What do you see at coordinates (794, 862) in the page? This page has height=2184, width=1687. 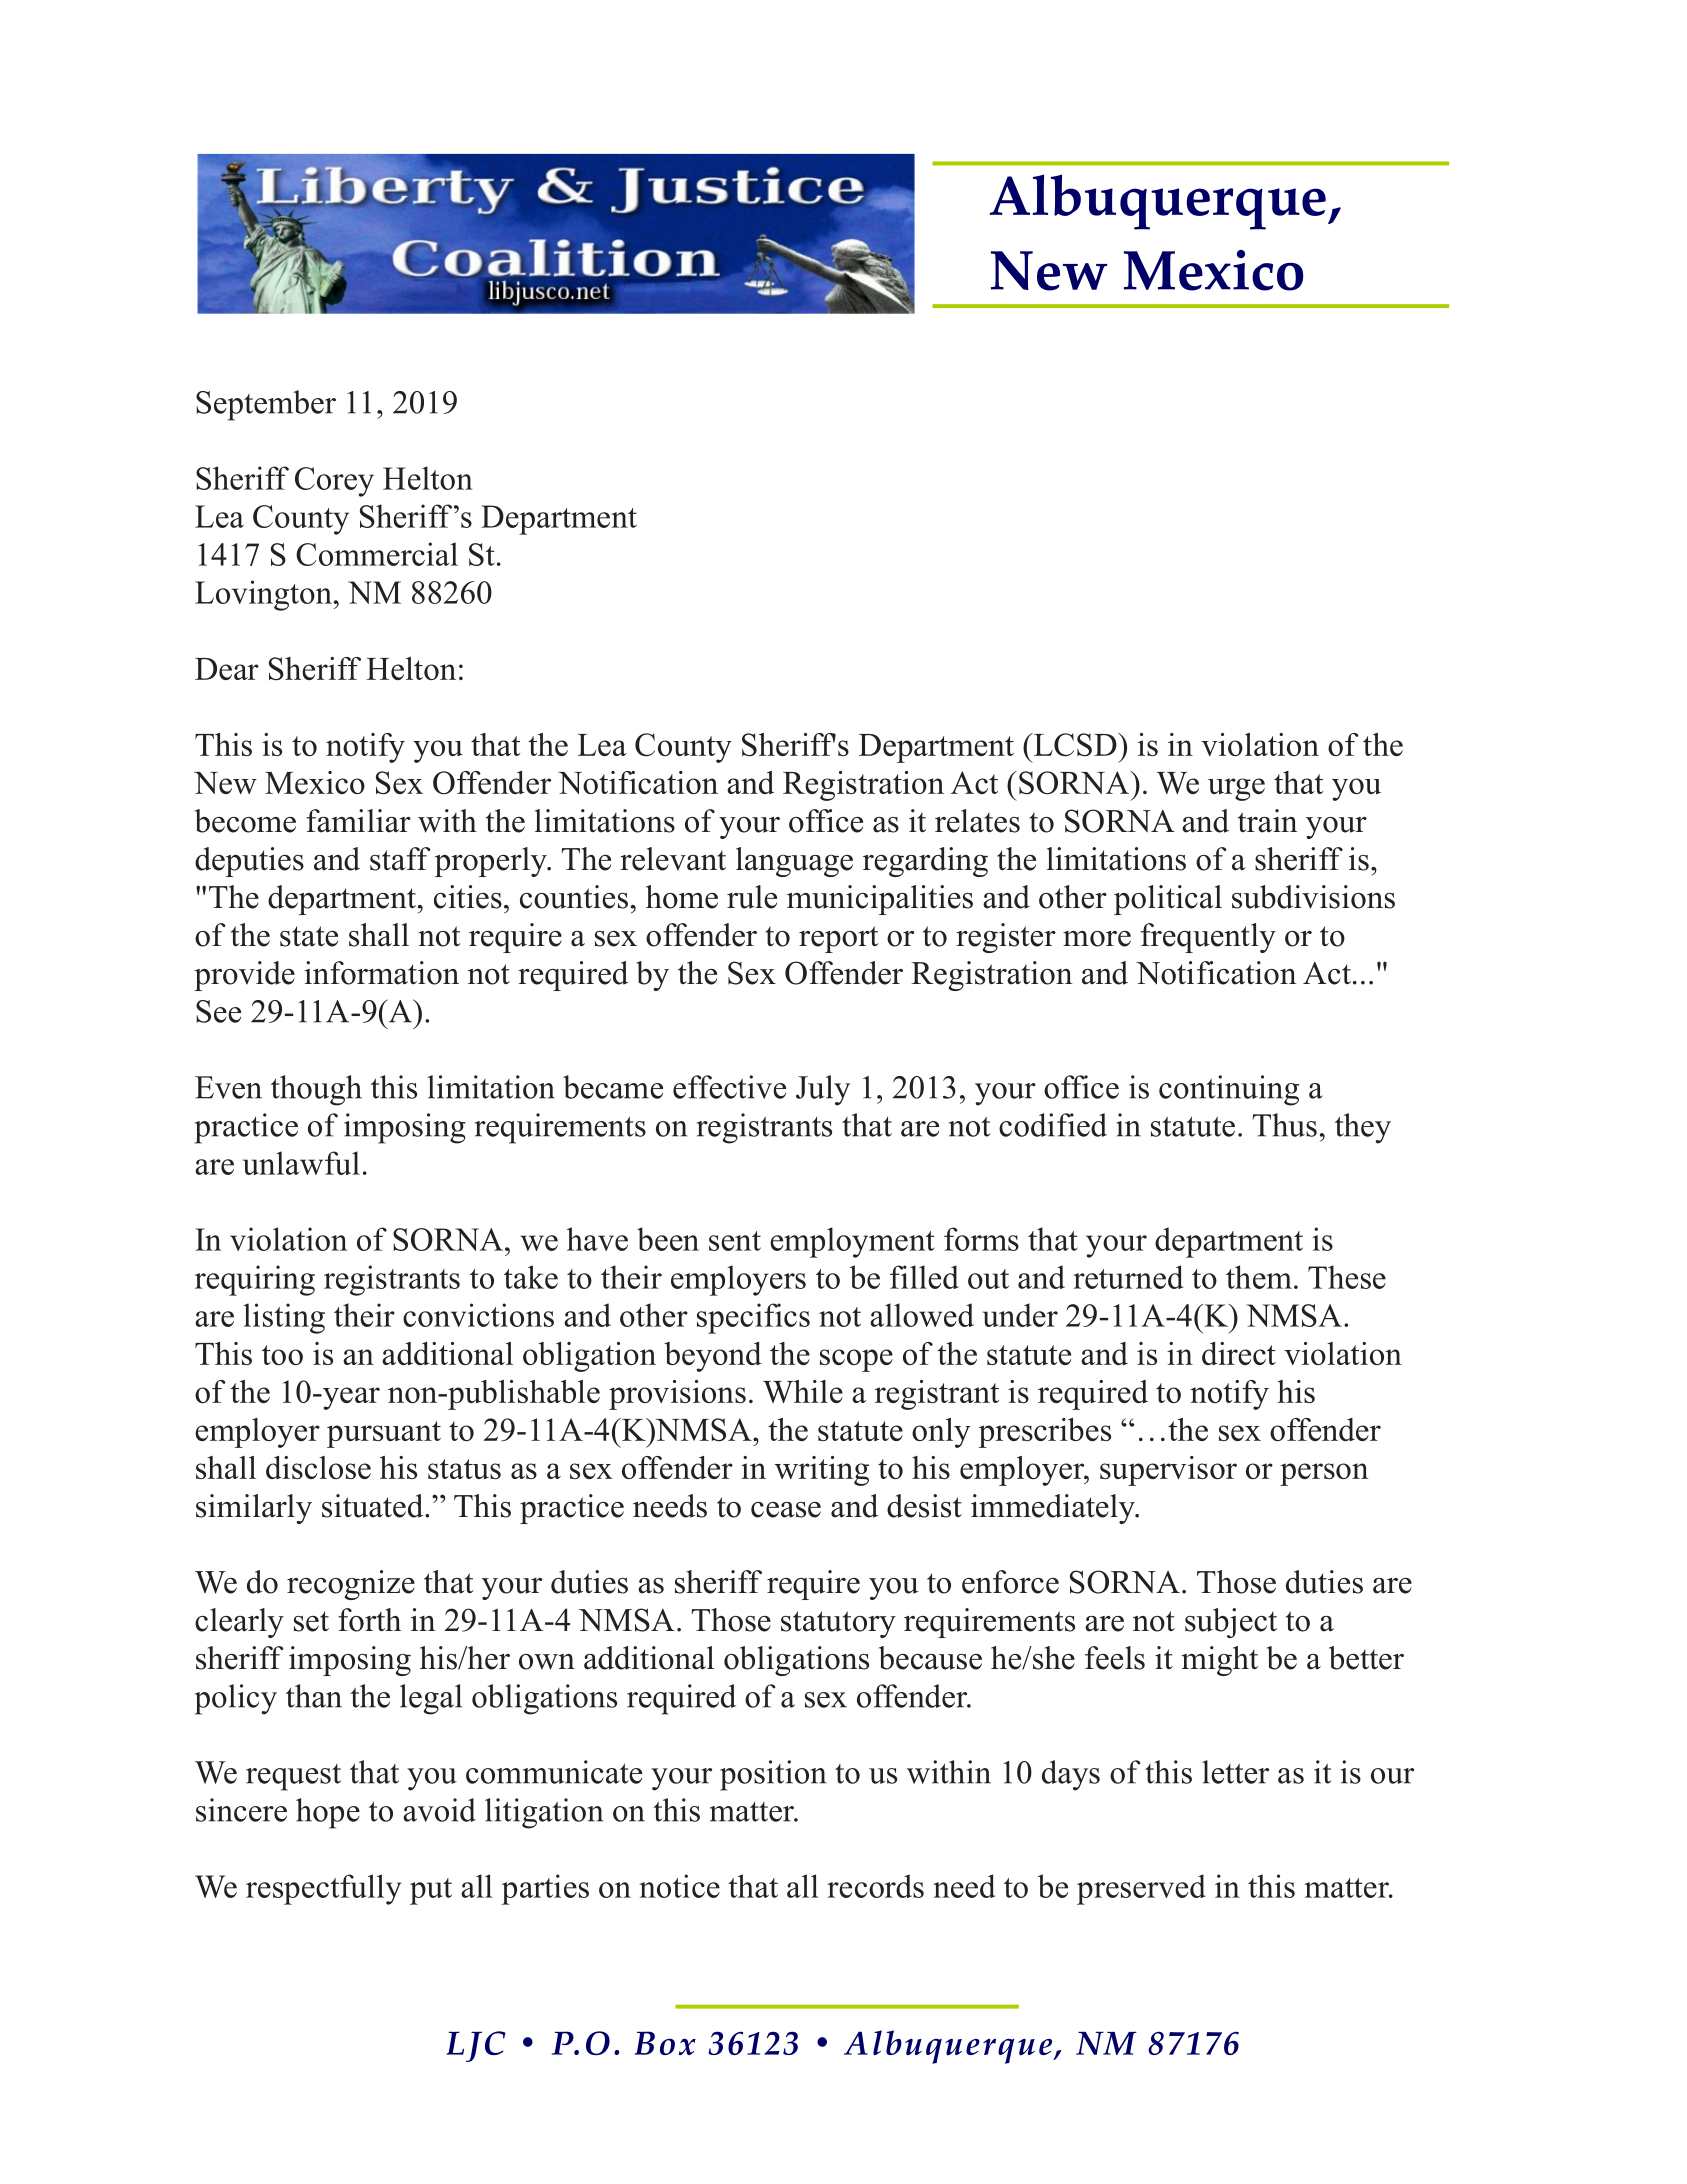 I see `language` at bounding box center [794, 862].
